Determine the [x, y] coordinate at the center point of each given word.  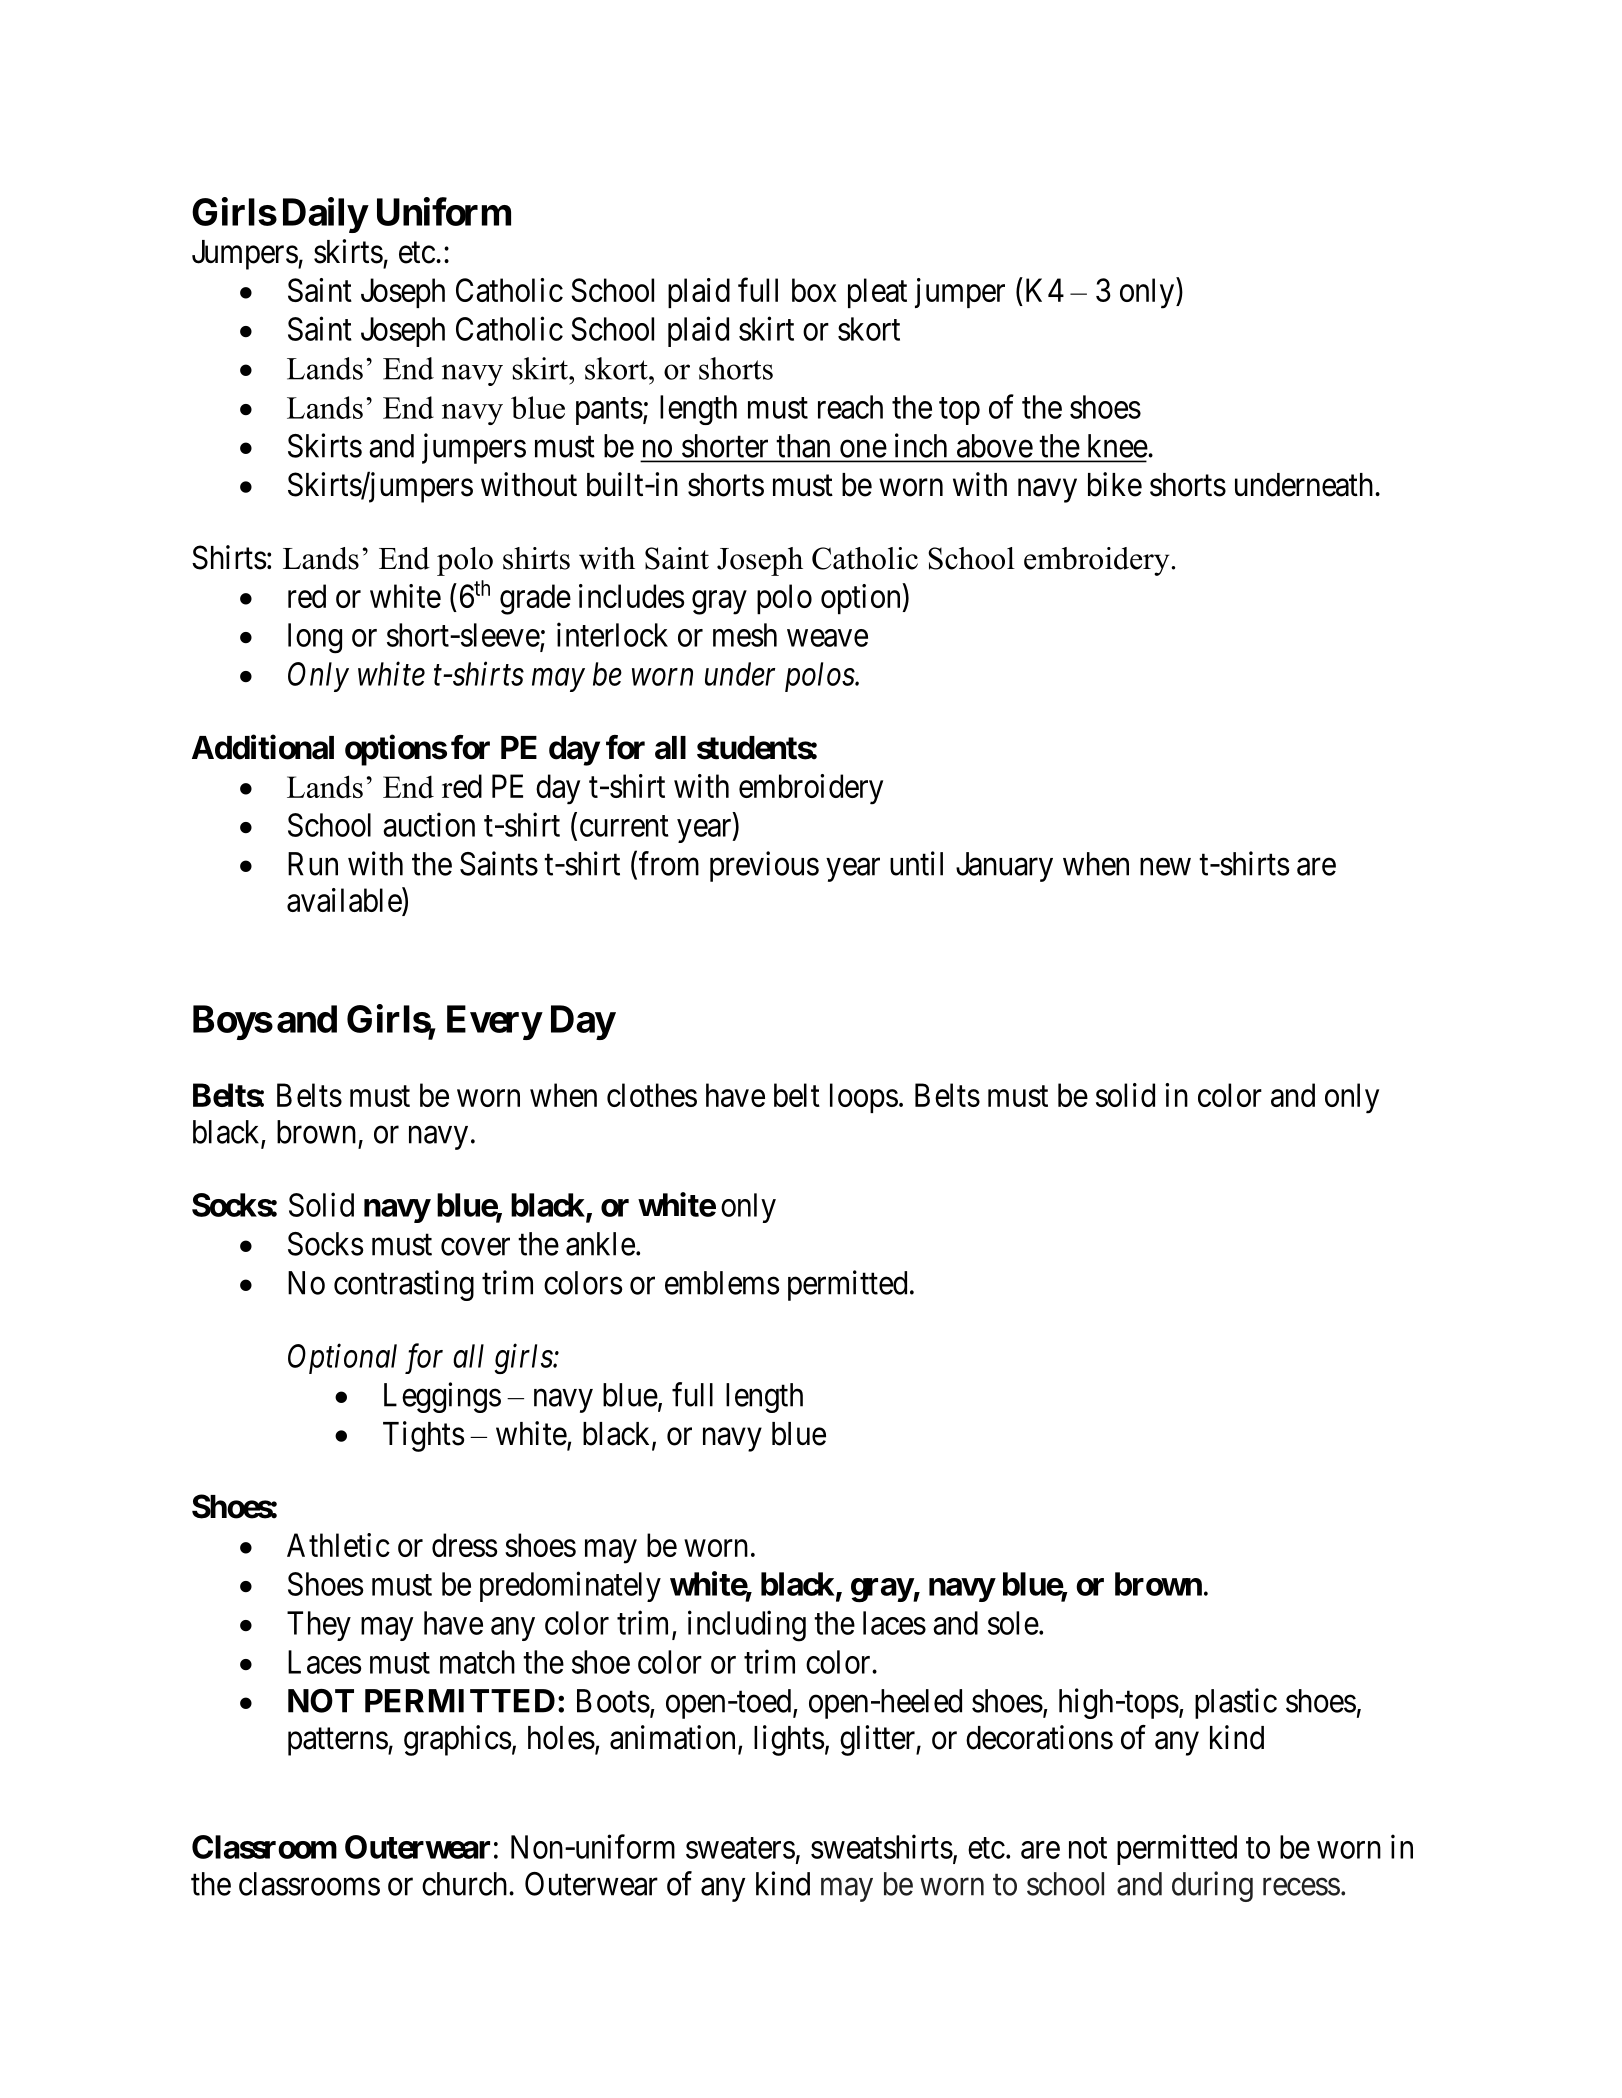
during [1212, 1886]
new [1165, 867]
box [814, 290]
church [466, 1884]
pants [609, 411]
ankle [600, 1244]
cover [475, 1247]
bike [1115, 484]
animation [672, 1737]
